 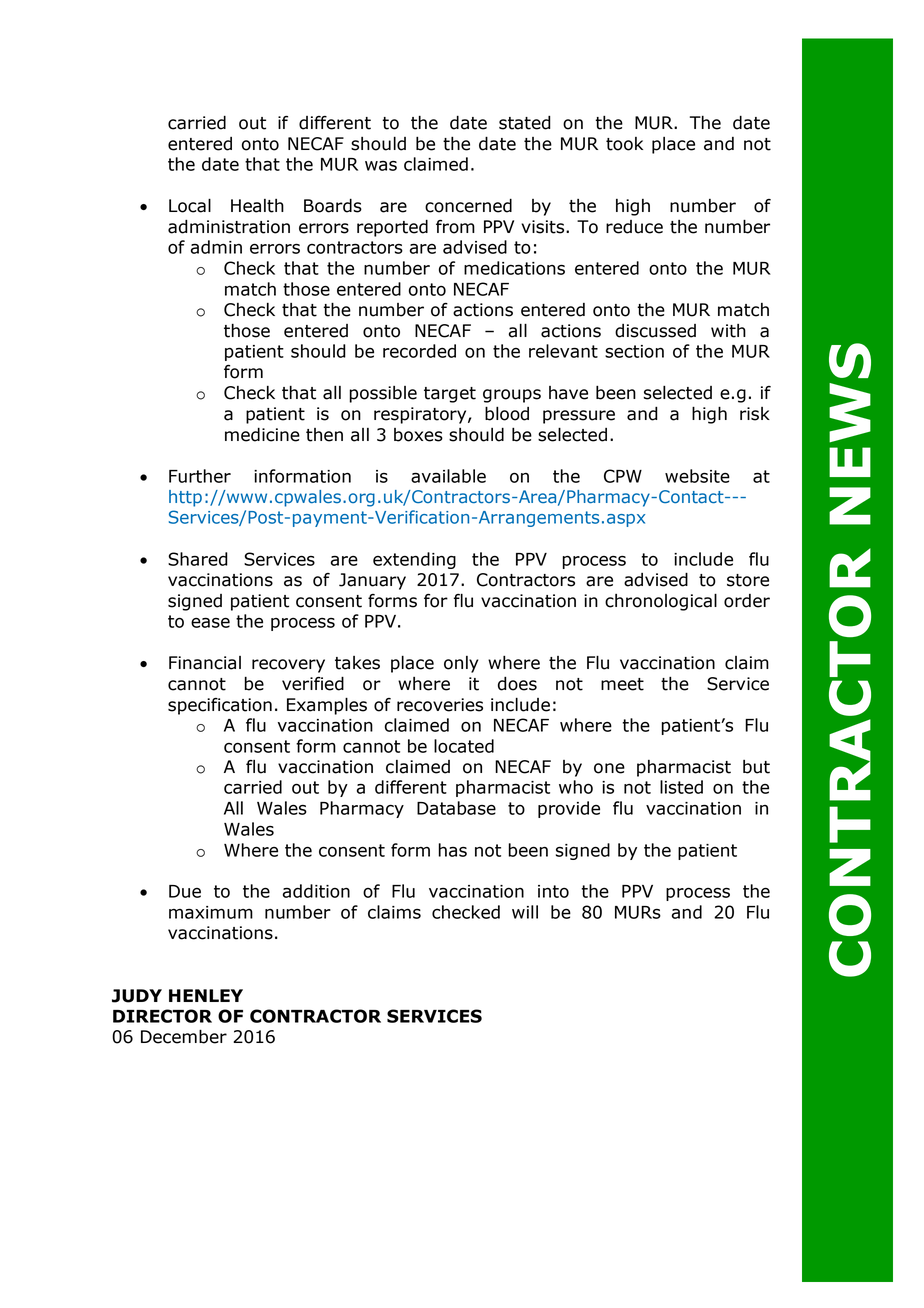 I want to click on Local, so click(x=190, y=205).
